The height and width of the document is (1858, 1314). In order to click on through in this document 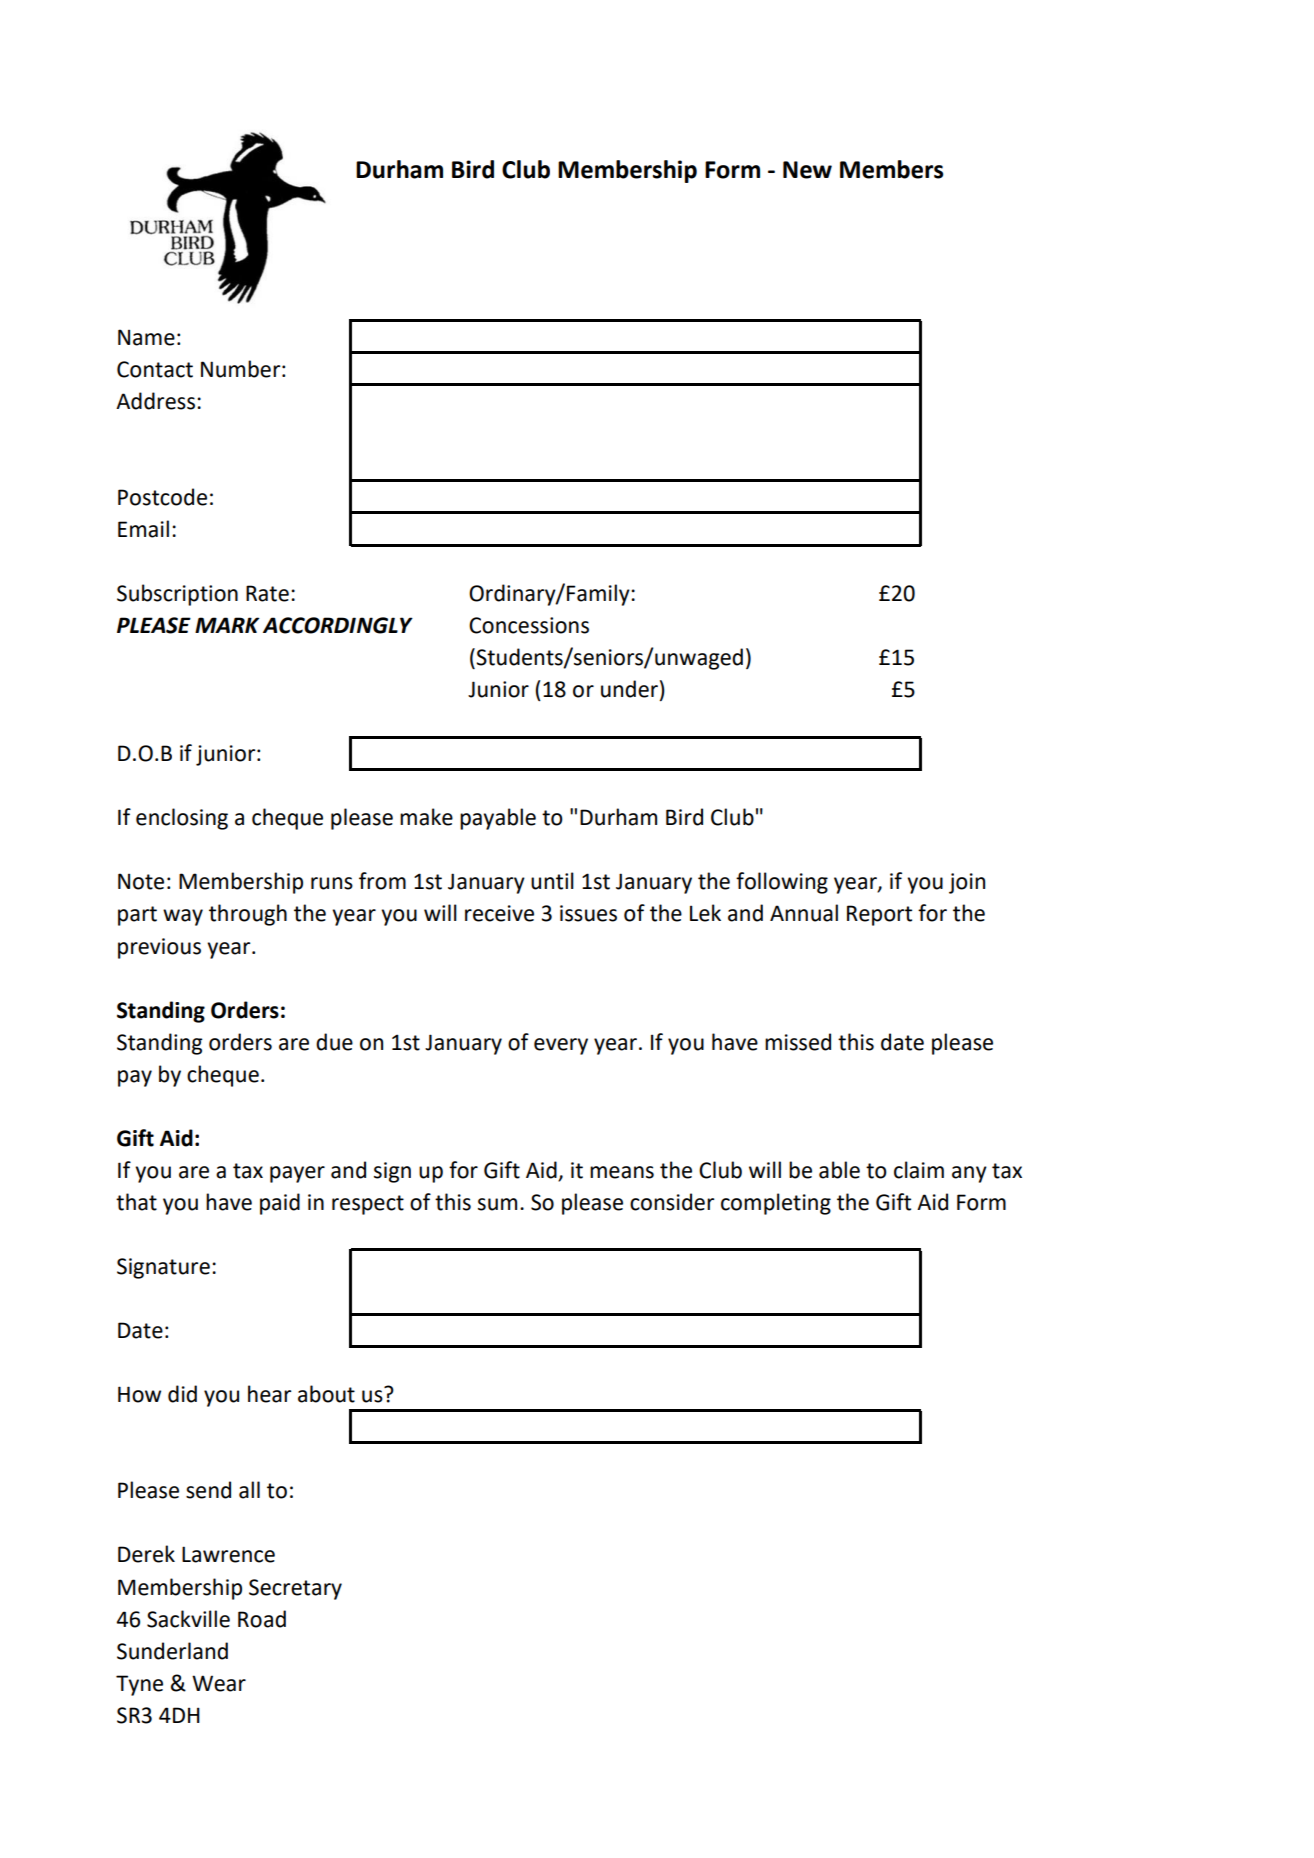, I will do `click(248, 915)`.
